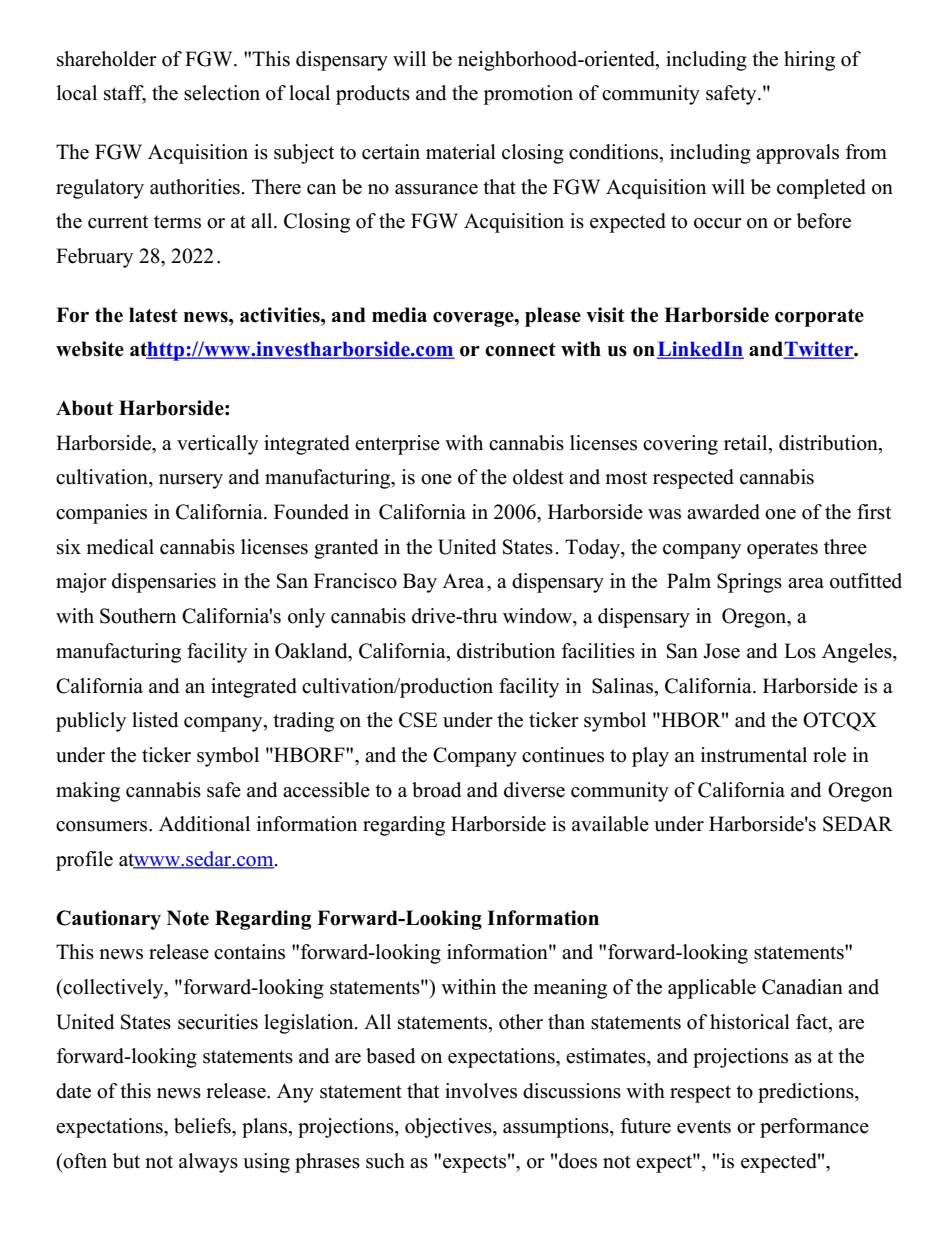 The height and width of the screenshot is (1233, 952). I want to click on selection, so click(222, 93).
